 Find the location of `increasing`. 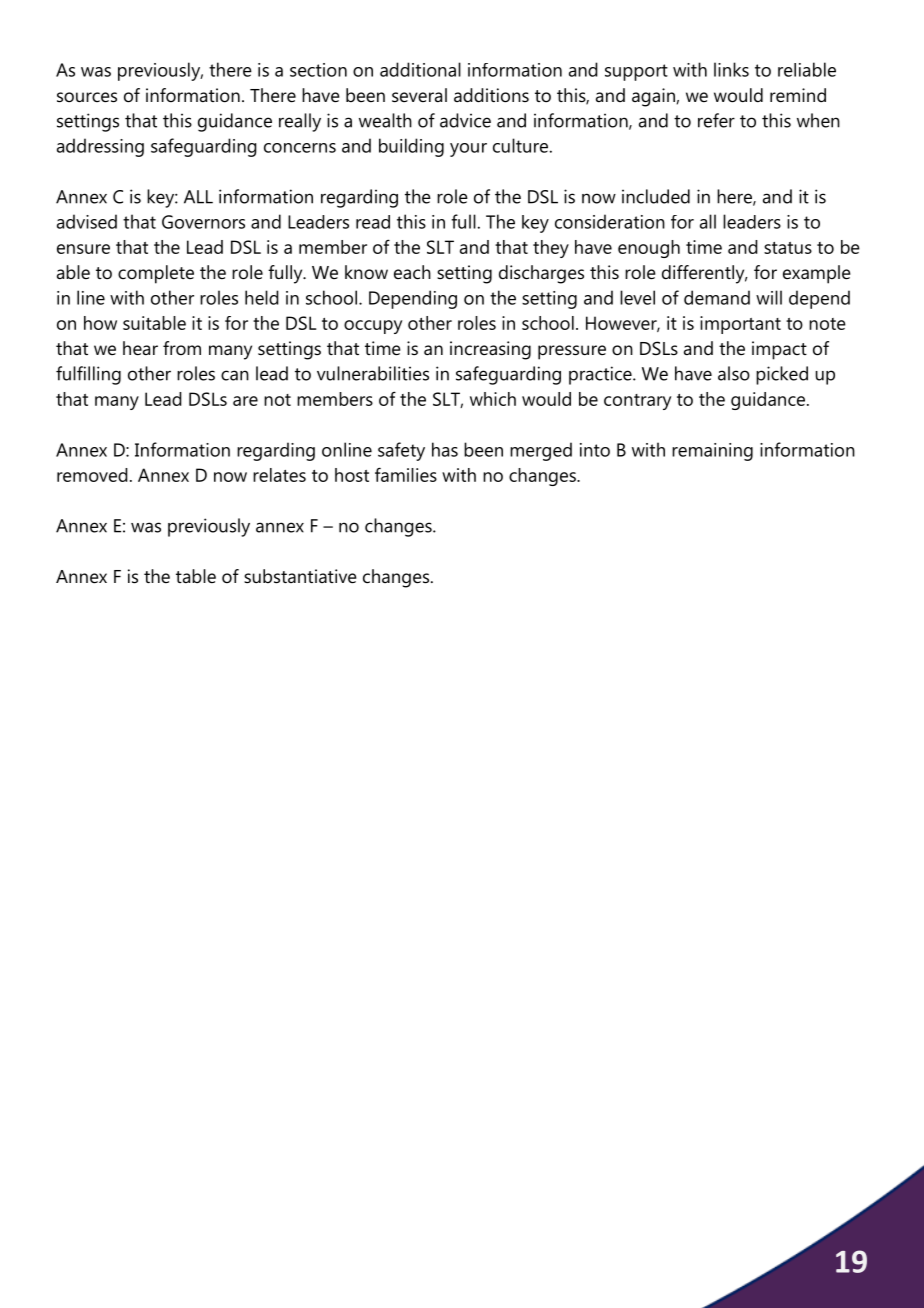

increasing is located at coordinates (490, 350).
